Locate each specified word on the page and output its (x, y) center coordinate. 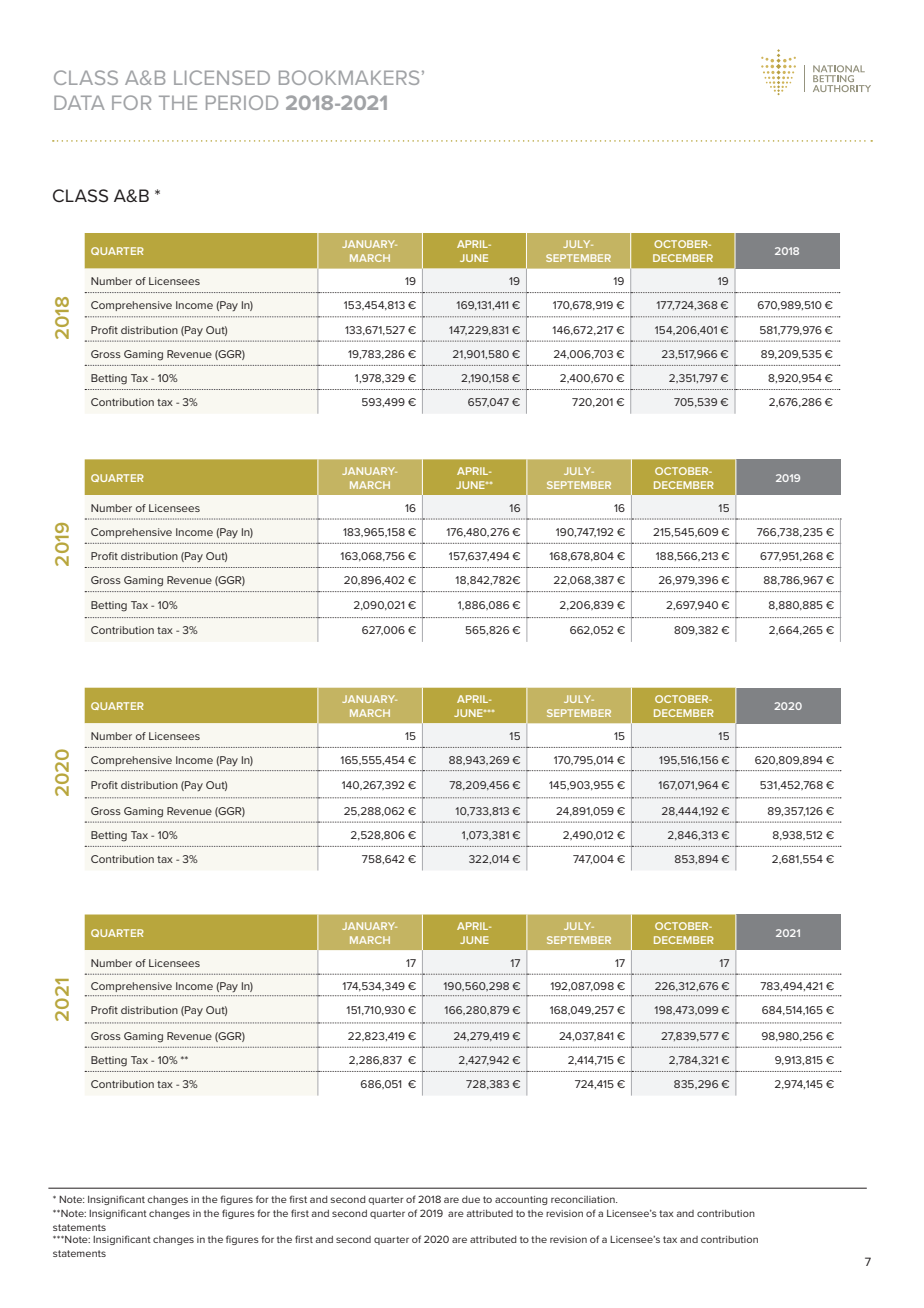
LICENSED (222, 77)
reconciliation (584, 1199)
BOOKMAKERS (349, 77)
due (471, 1199)
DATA (79, 102)
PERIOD (242, 102)
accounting (521, 1200)
